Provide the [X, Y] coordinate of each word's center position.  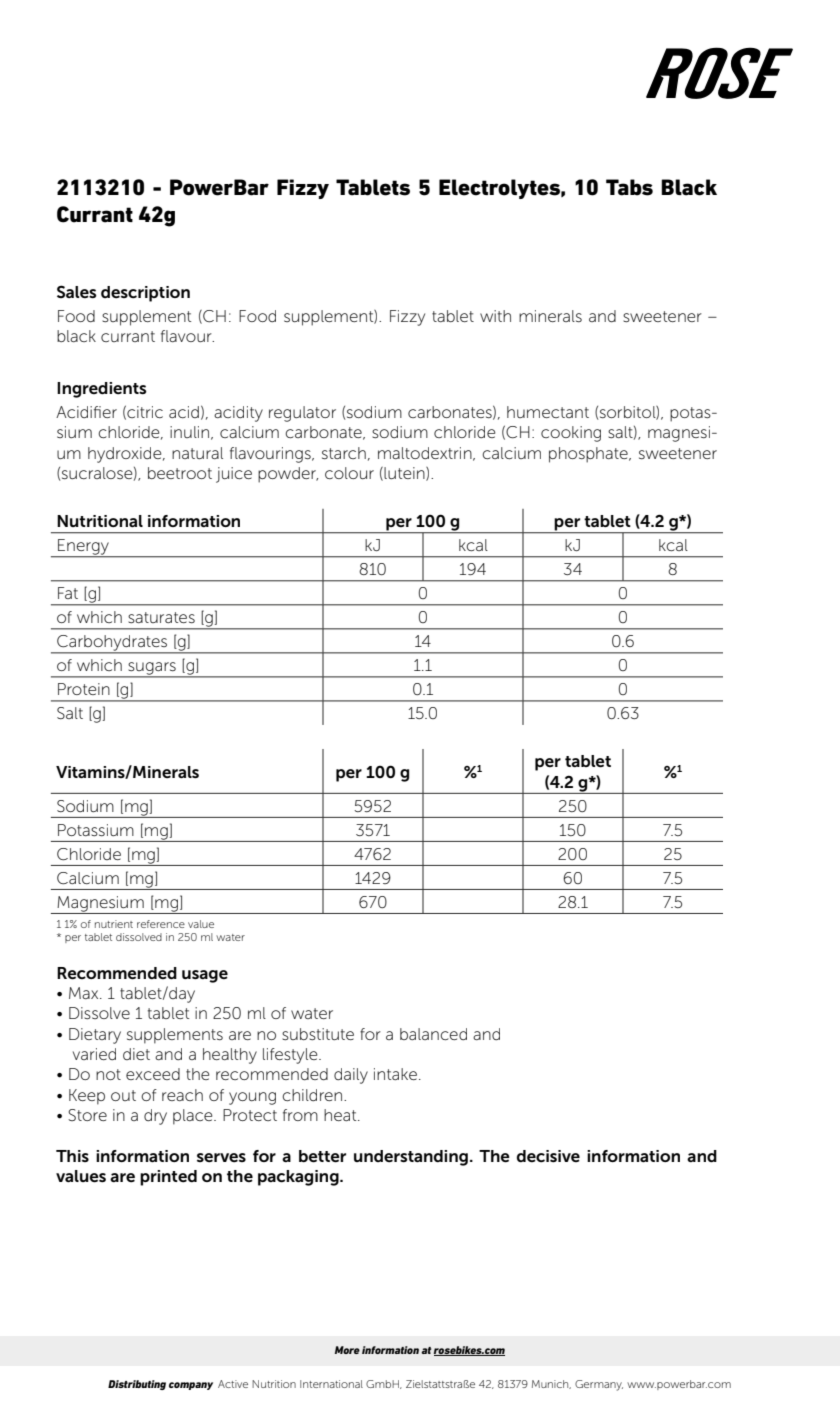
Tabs [629, 187]
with [495, 316]
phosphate [589, 455]
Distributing [137, 1385]
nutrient [114, 924]
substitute [318, 1034]
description [145, 294]
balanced [433, 1034]
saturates [161, 617]
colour [349, 473]
